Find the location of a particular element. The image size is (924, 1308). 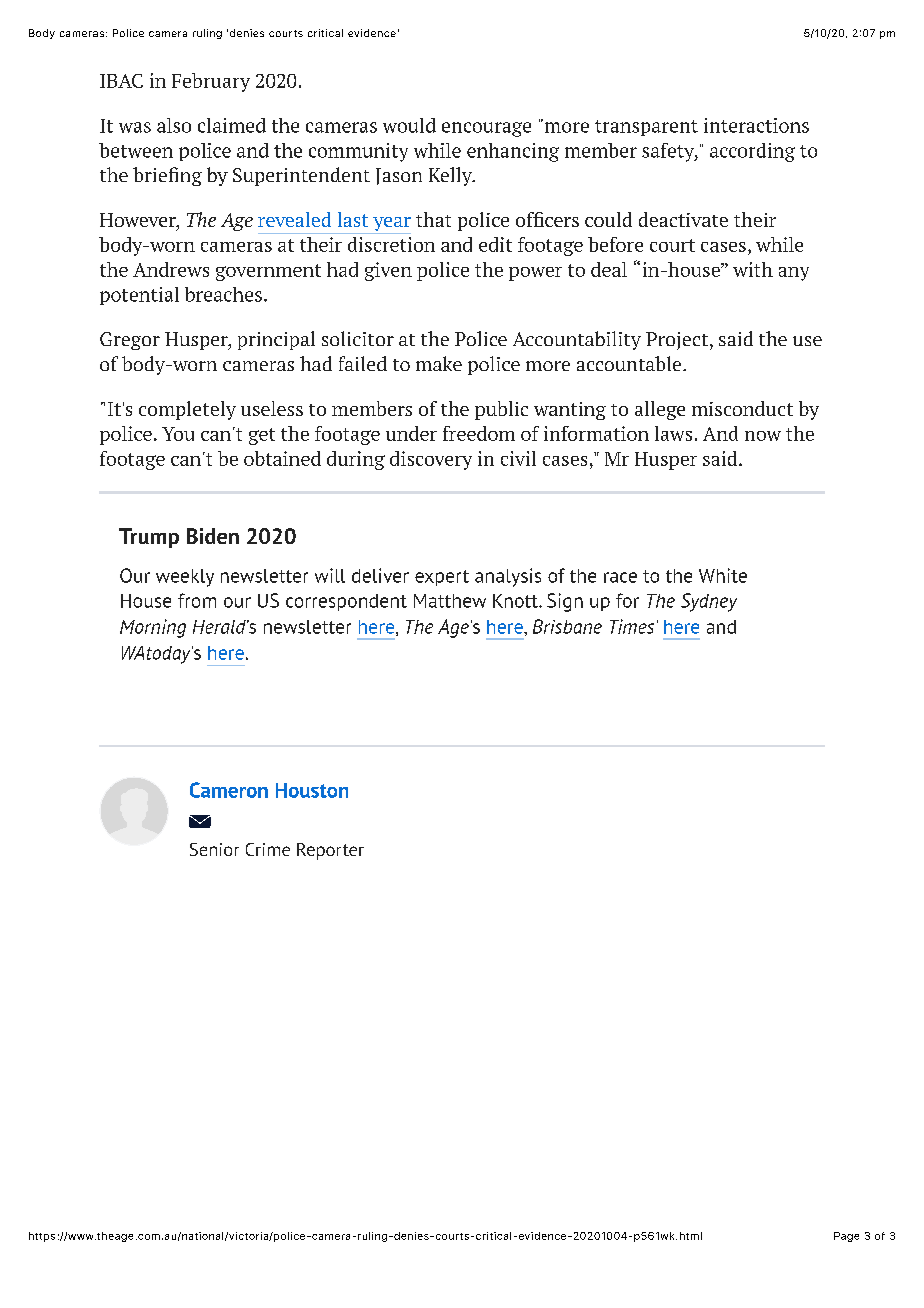

claimed is located at coordinates (232, 125).
